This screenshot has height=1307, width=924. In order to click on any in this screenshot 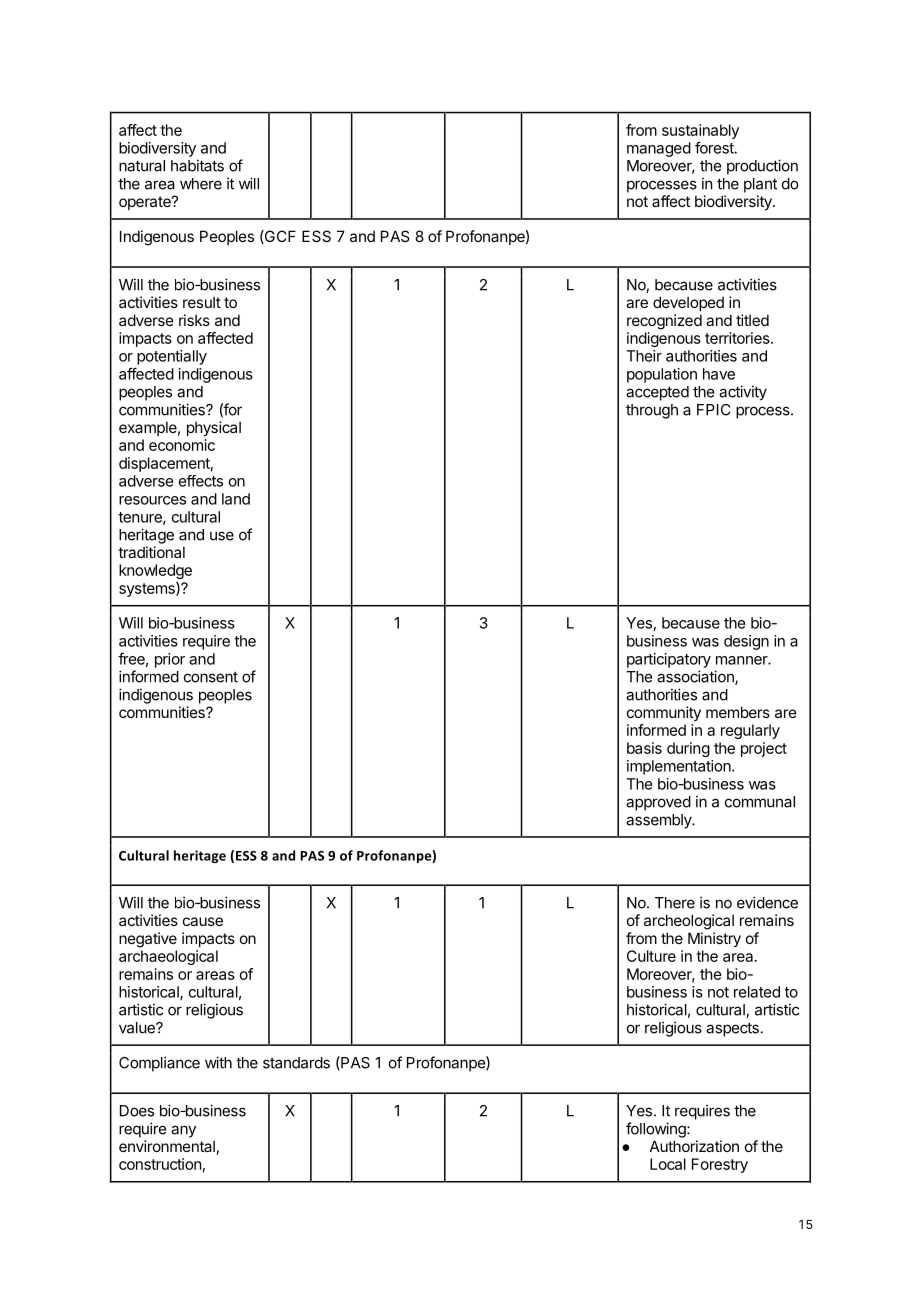, I will do `click(183, 1131)`.
